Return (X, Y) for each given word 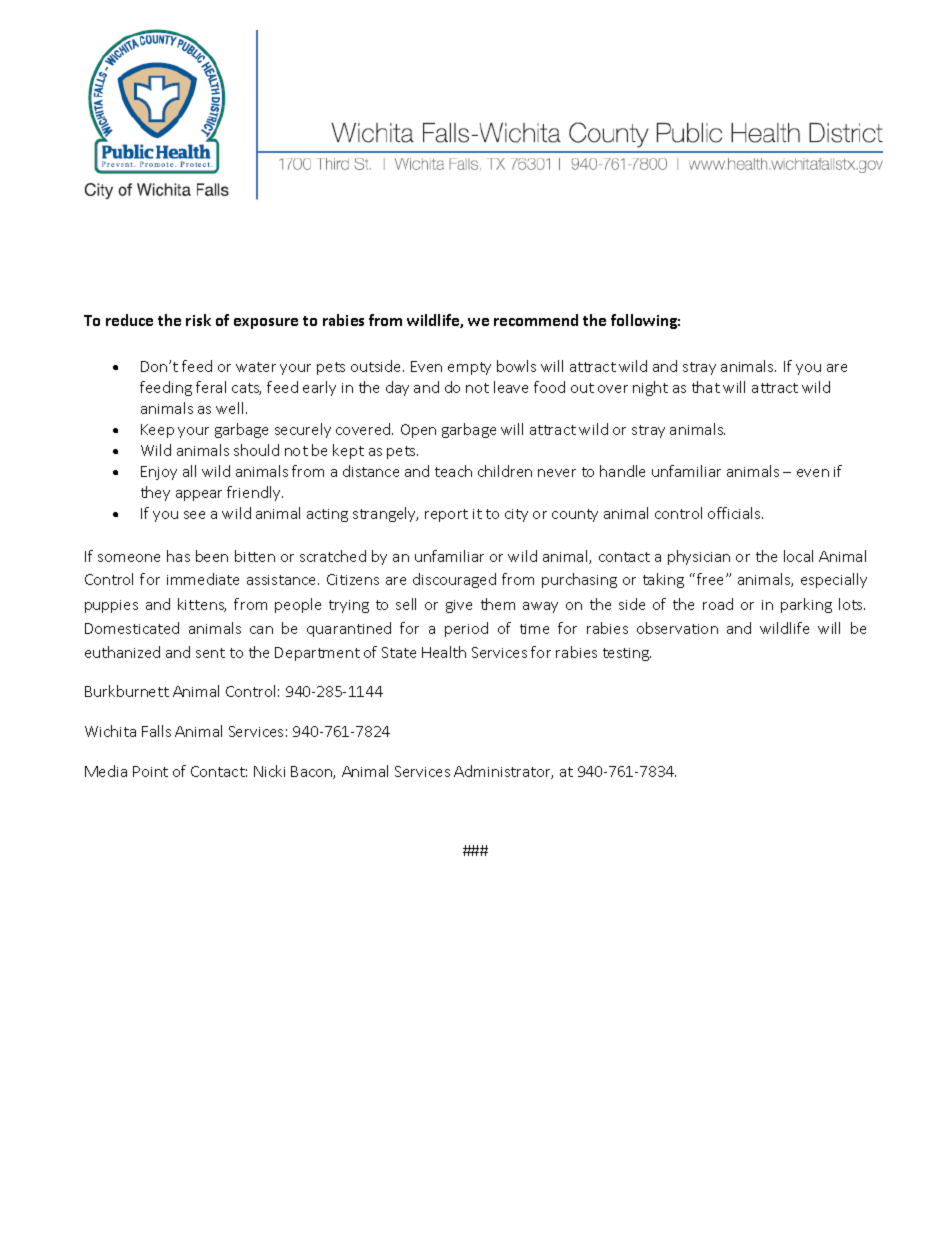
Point (150, 771)
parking (806, 605)
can (261, 630)
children (505, 471)
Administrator (503, 772)
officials (735, 513)
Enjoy (159, 473)
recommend (536, 320)
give (459, 606)
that (706, 387)
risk (198, 320)
